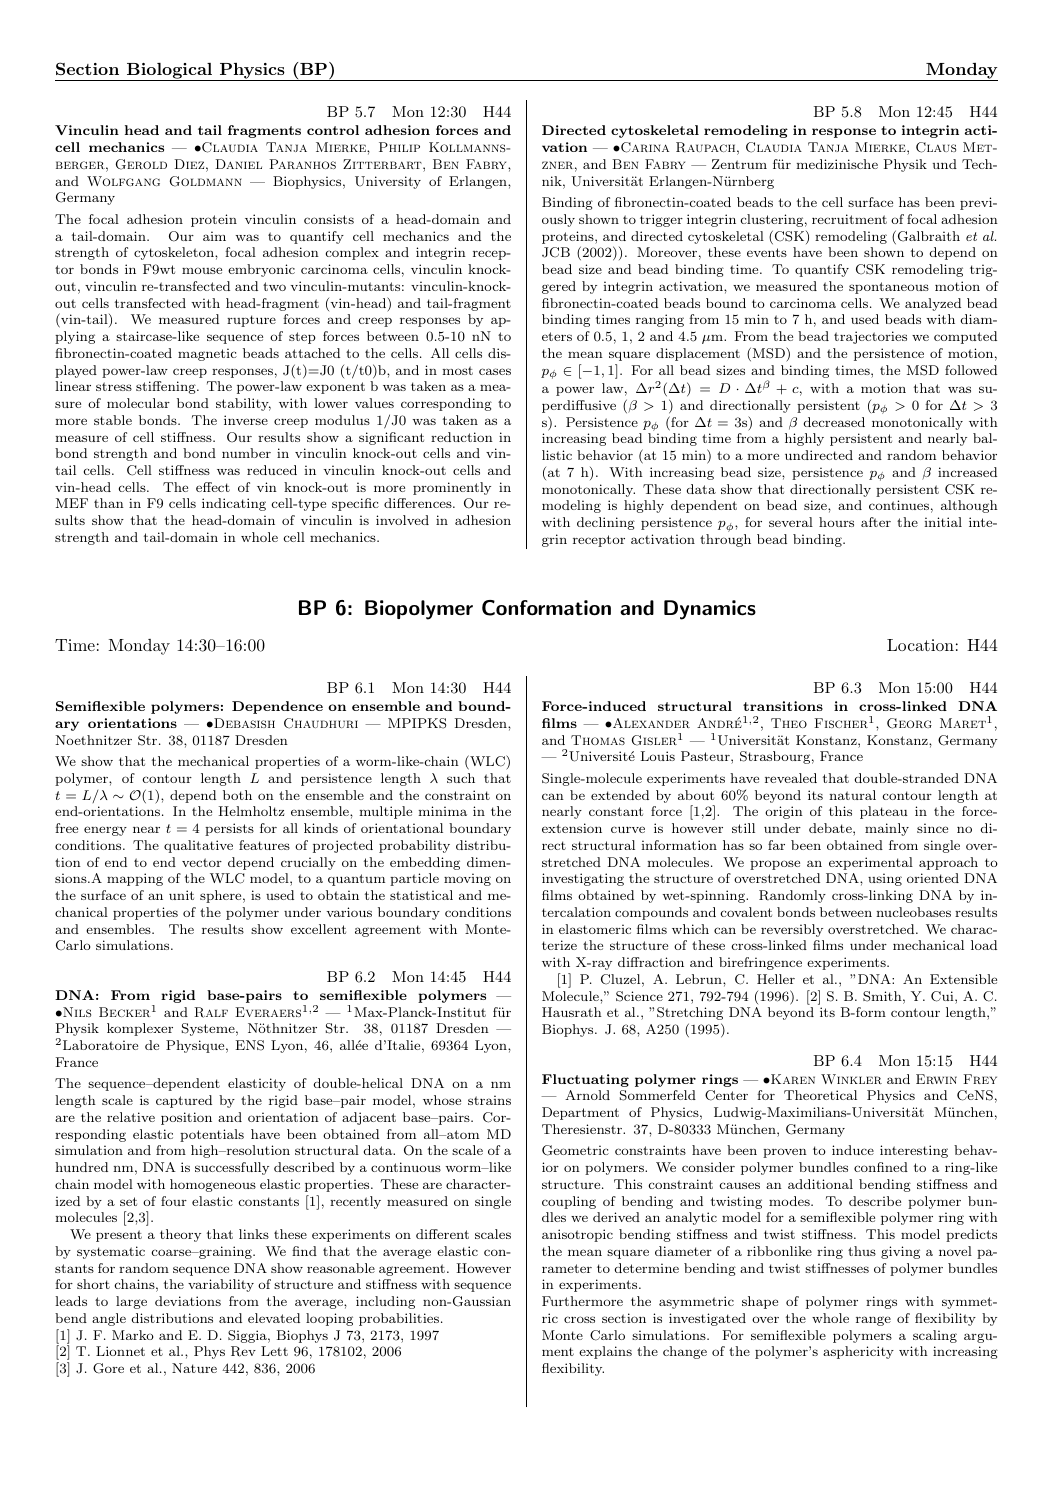 The height and width of the document is (1489, 1053). I want to click on declining, so click(606, 523).
